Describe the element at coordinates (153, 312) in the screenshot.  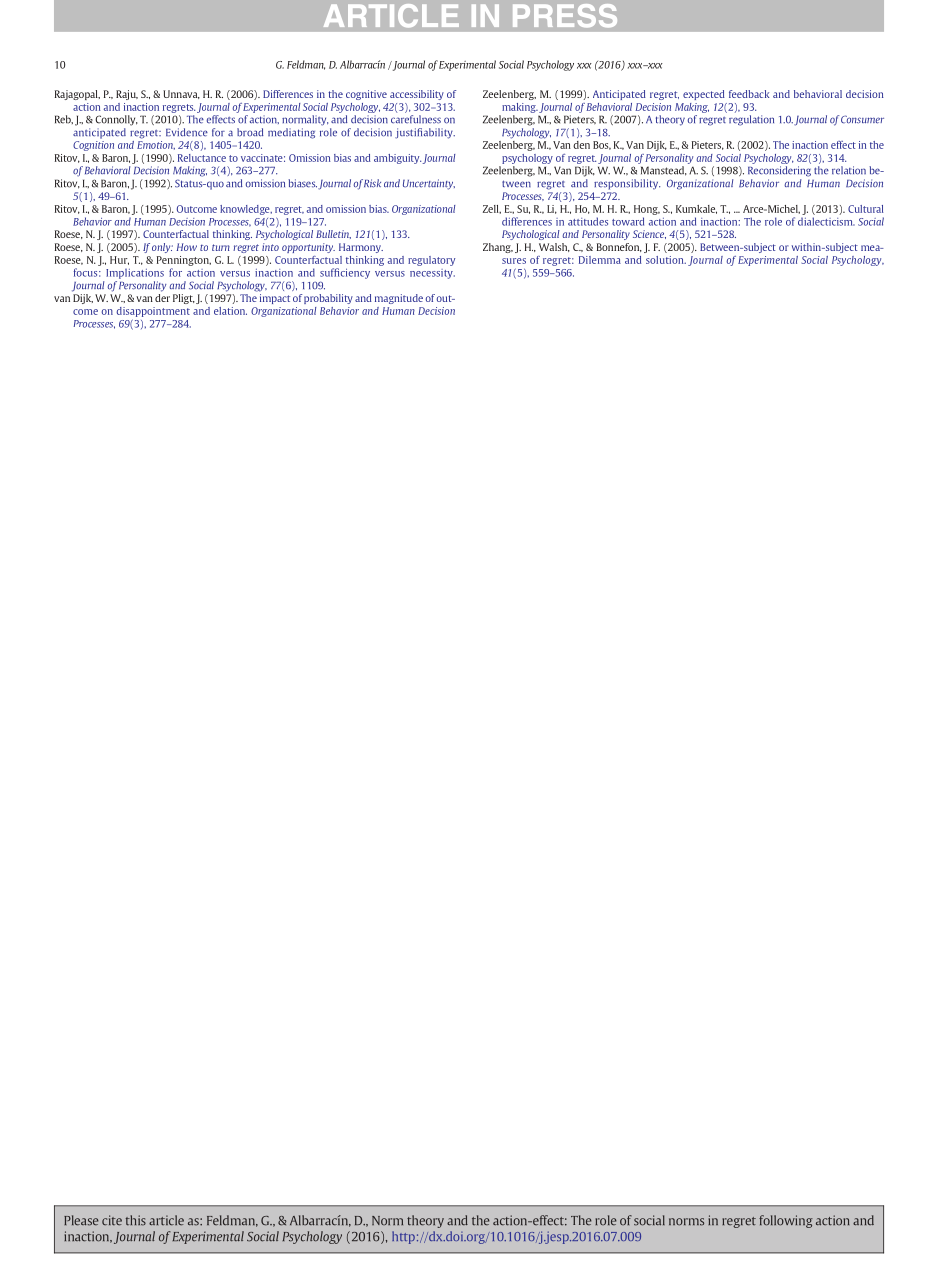
I see `disappointment` at that location.
